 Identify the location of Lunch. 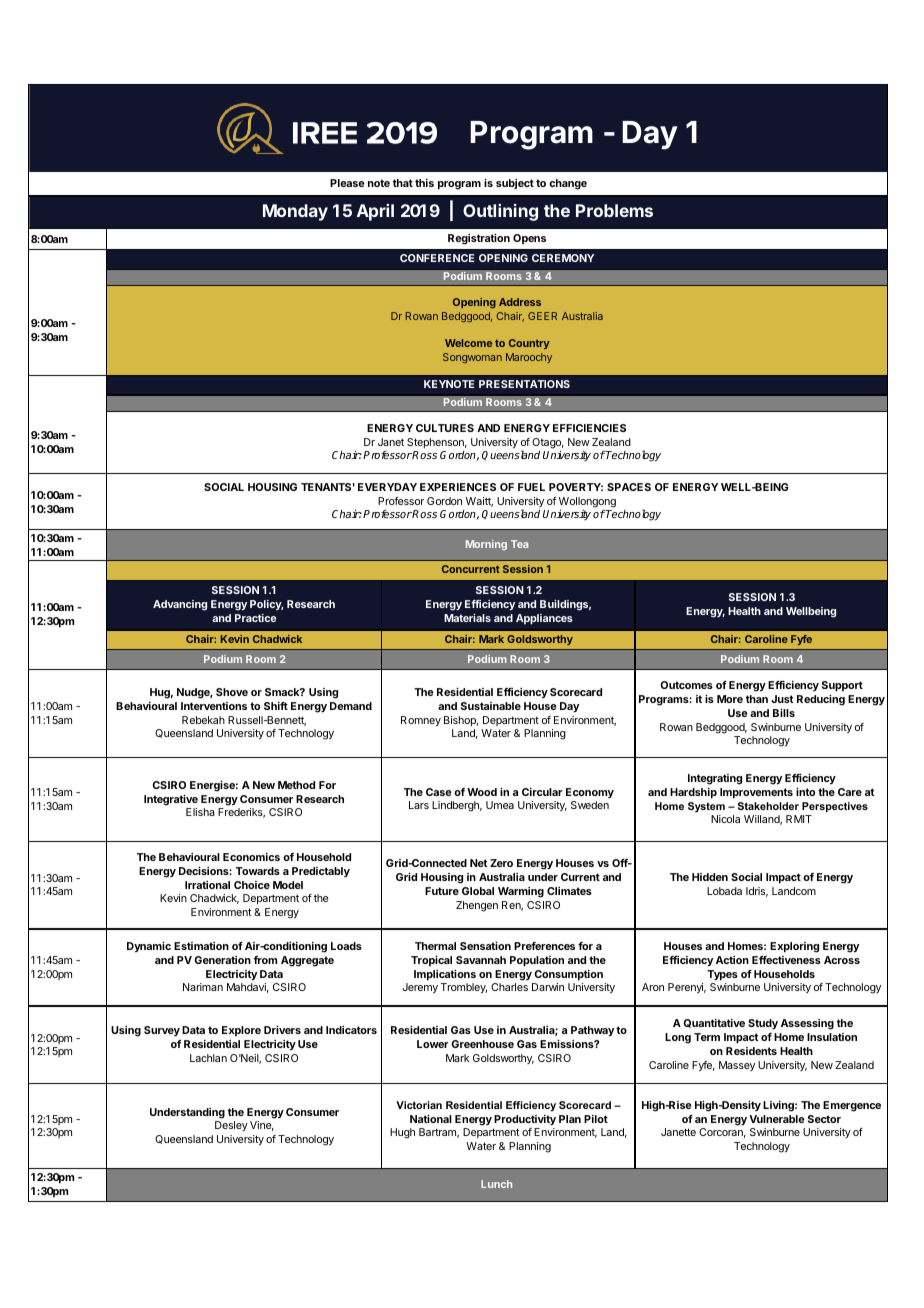
(496, 1184).
